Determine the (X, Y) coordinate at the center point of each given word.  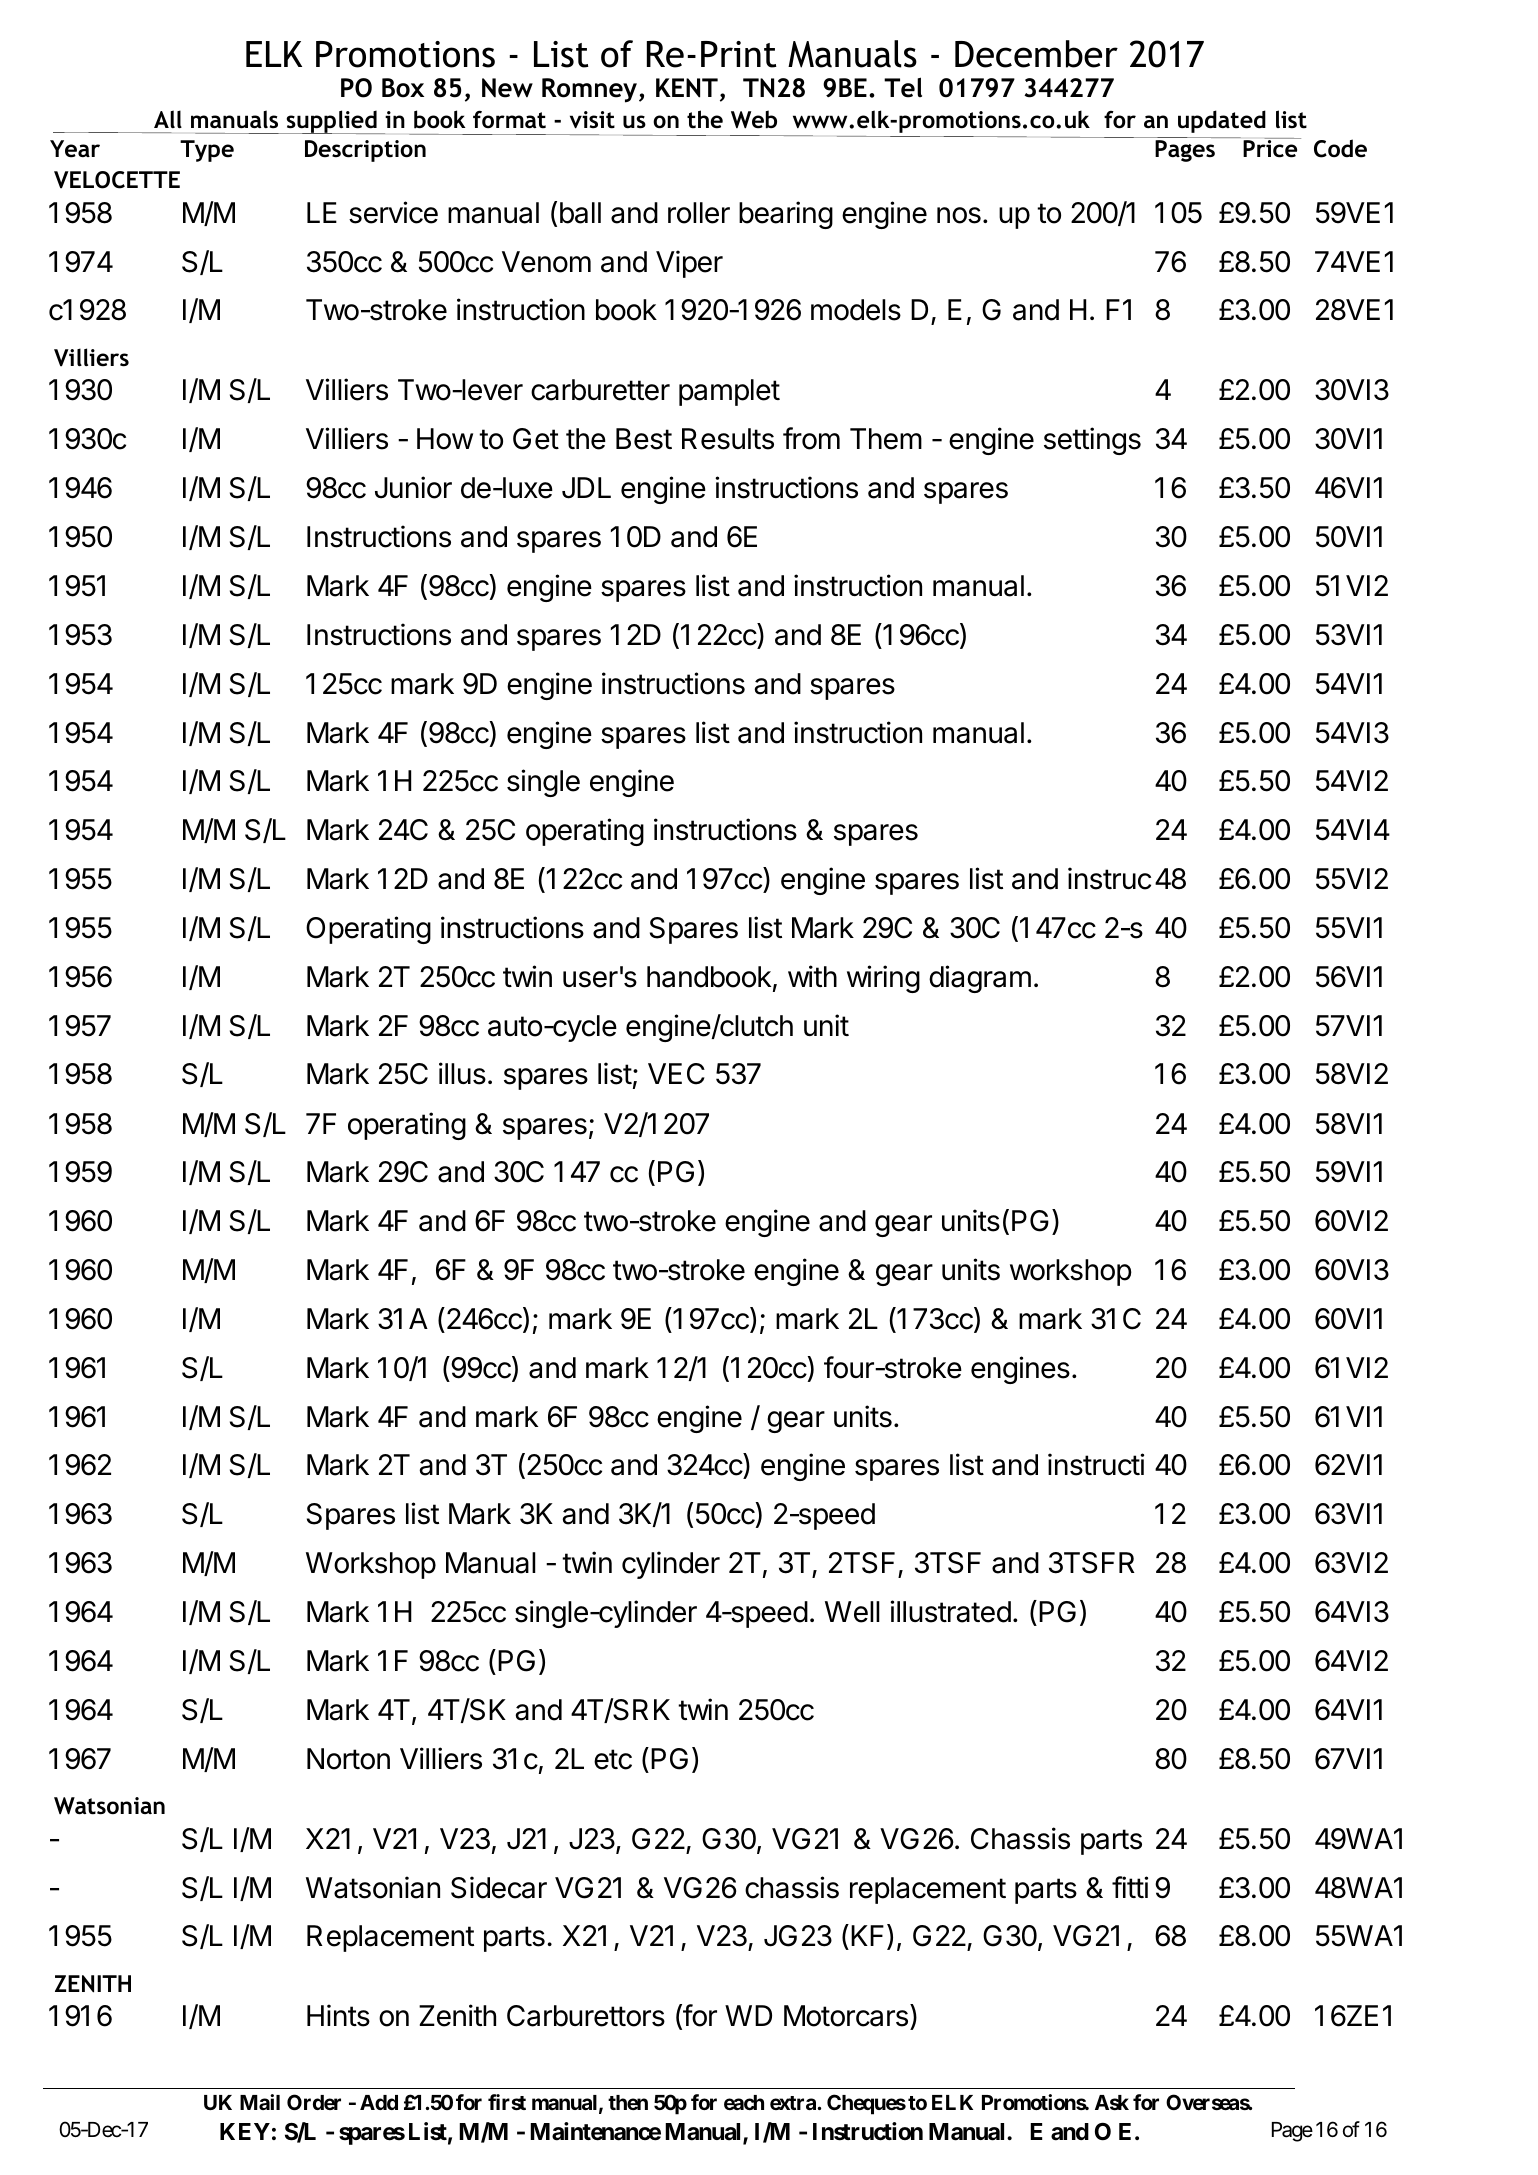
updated (1222, 121)
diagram (980, 979)
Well (852, 1612)
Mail (260, 2102)
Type (207, 151)
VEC (676, 1074)
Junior (413, 487)
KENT (687, 88)
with (812, 976)
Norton (348, 1759)
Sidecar (499, 1887)
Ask (1112, 2102)
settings (1092, 441)
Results (728, 439)
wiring (883, 979)
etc (613, 1759)
